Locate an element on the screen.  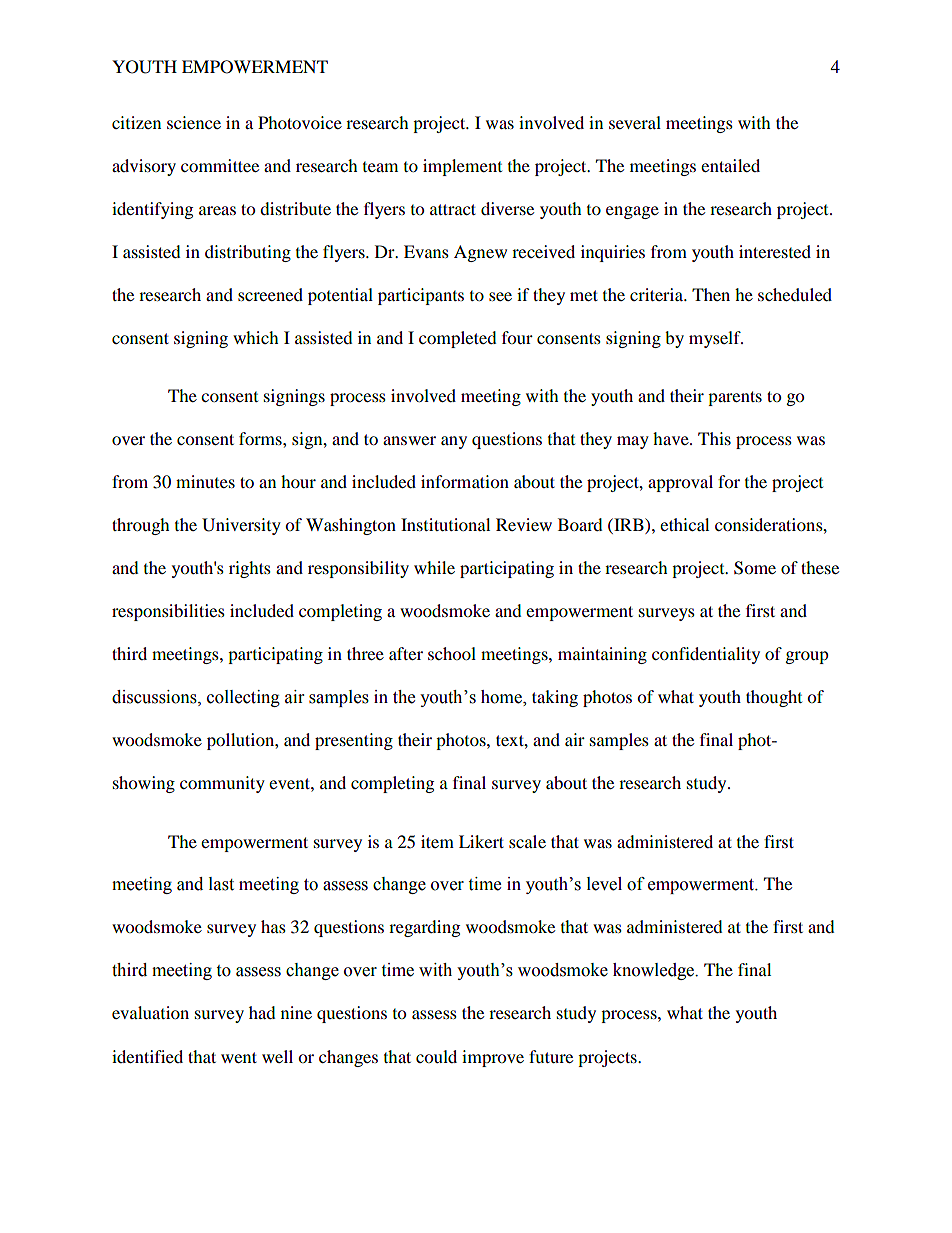
went is located at coordinates (239, 1057).
